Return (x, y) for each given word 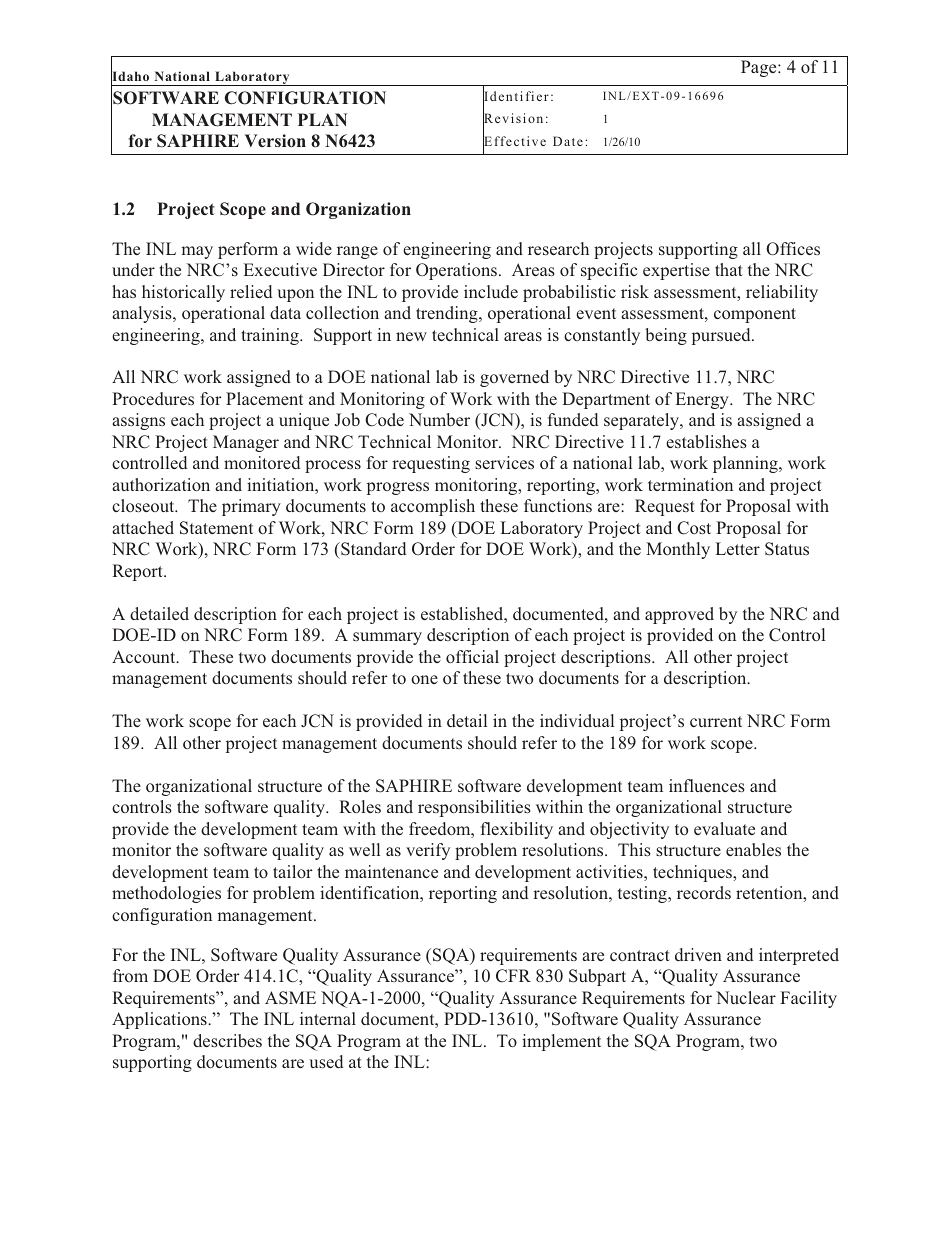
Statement (216, 528)
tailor (293, 871)
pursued (722, 336)
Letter (738, 548)
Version (275, 140)
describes (227, 1040)
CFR (513, 976)
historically (183, 293)
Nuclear (746, 997)
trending (448, 314)
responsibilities (474, 808)
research (558, 248)
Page (760, 68)
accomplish (433, 507)
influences (707, 785)
